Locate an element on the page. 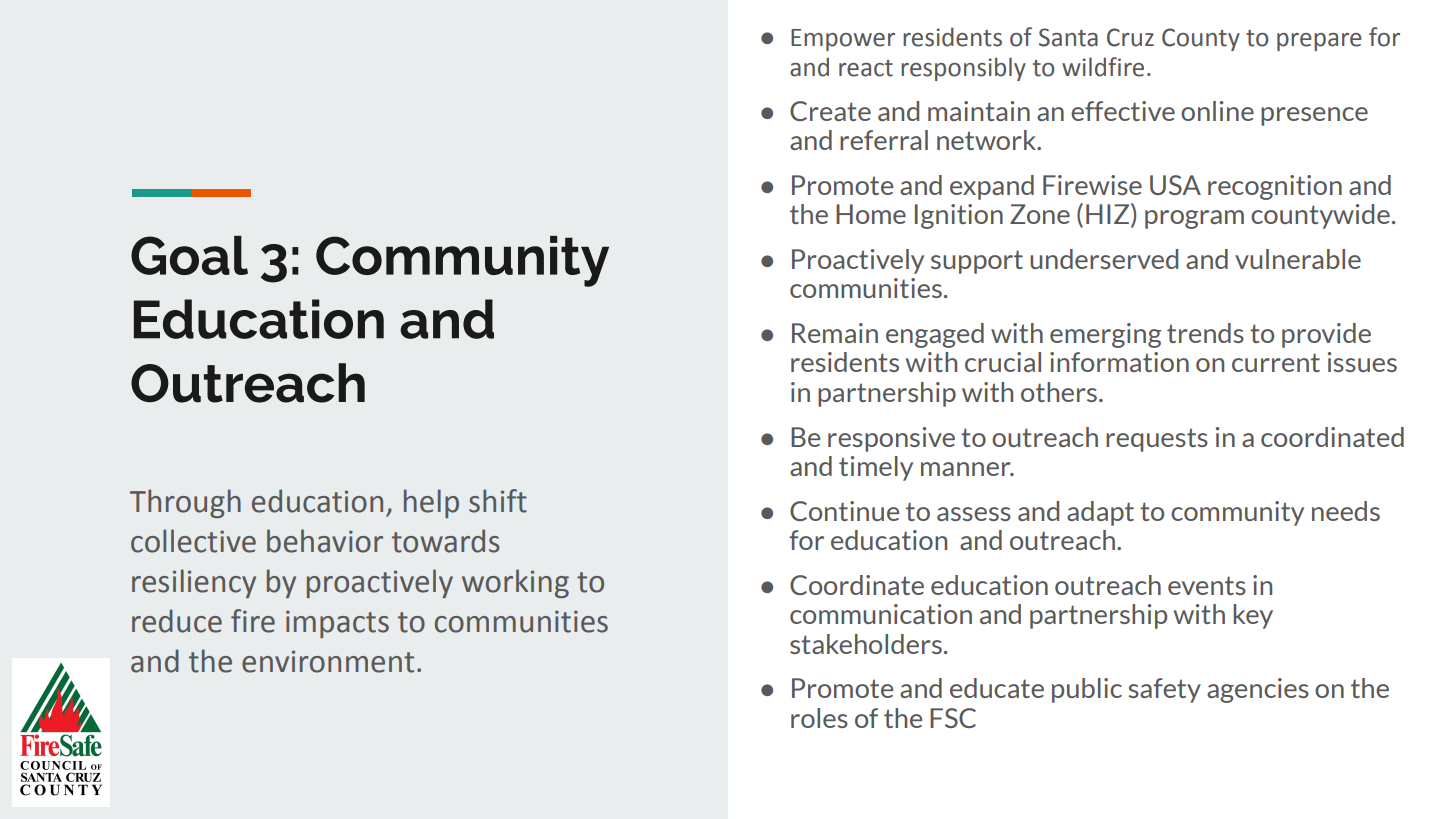 The image size is (1456, 819). environment is located at coordinates (328, 661).
